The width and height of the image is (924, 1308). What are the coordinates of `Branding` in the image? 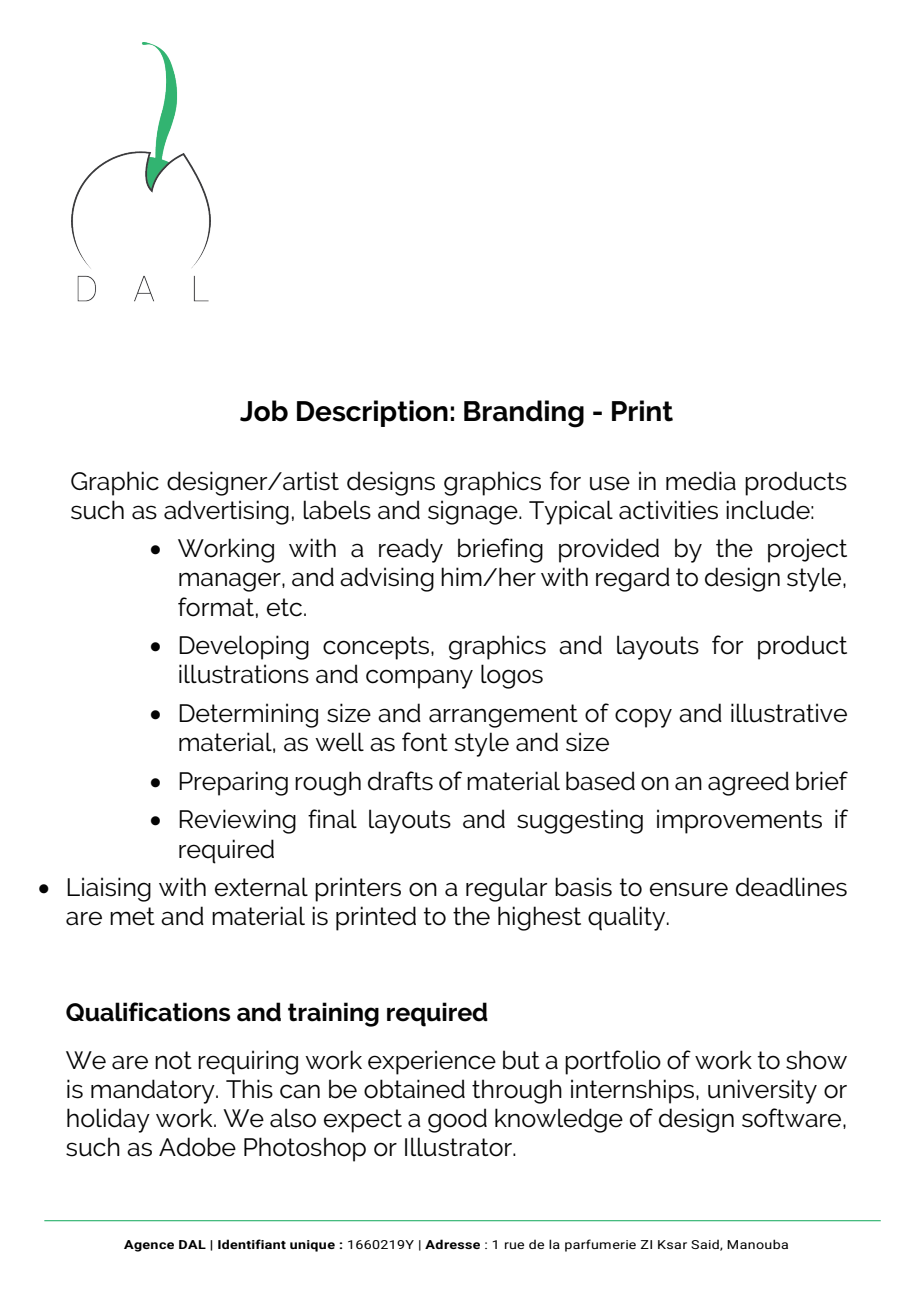 It's located at (524, 414).
